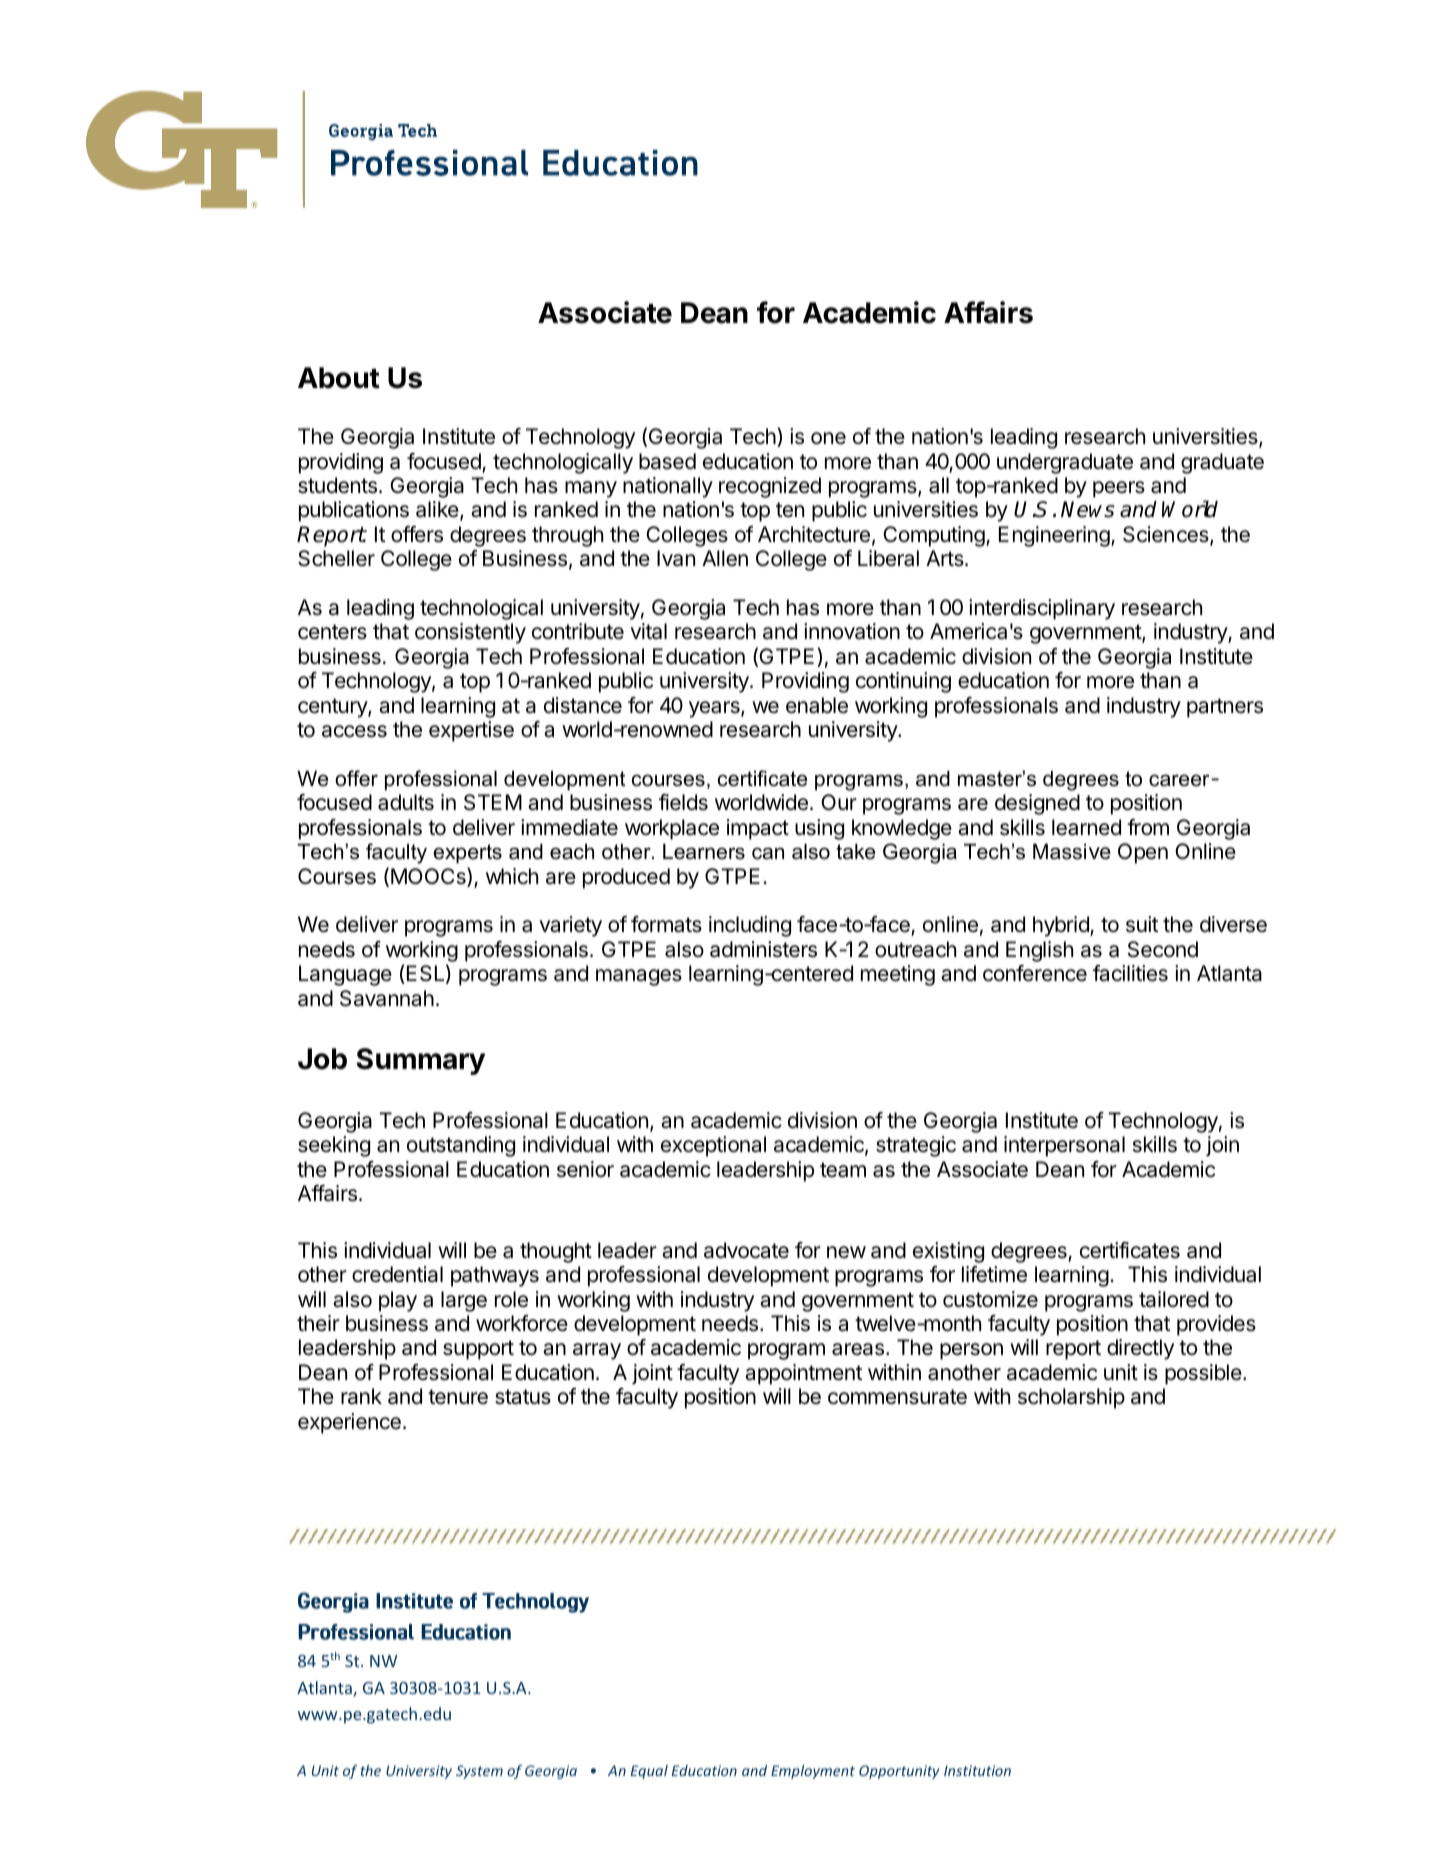 The width and height of the image is (1444, 1868). Describe the element at coordinates (339, 378) in the image. I see `About` at that location.
